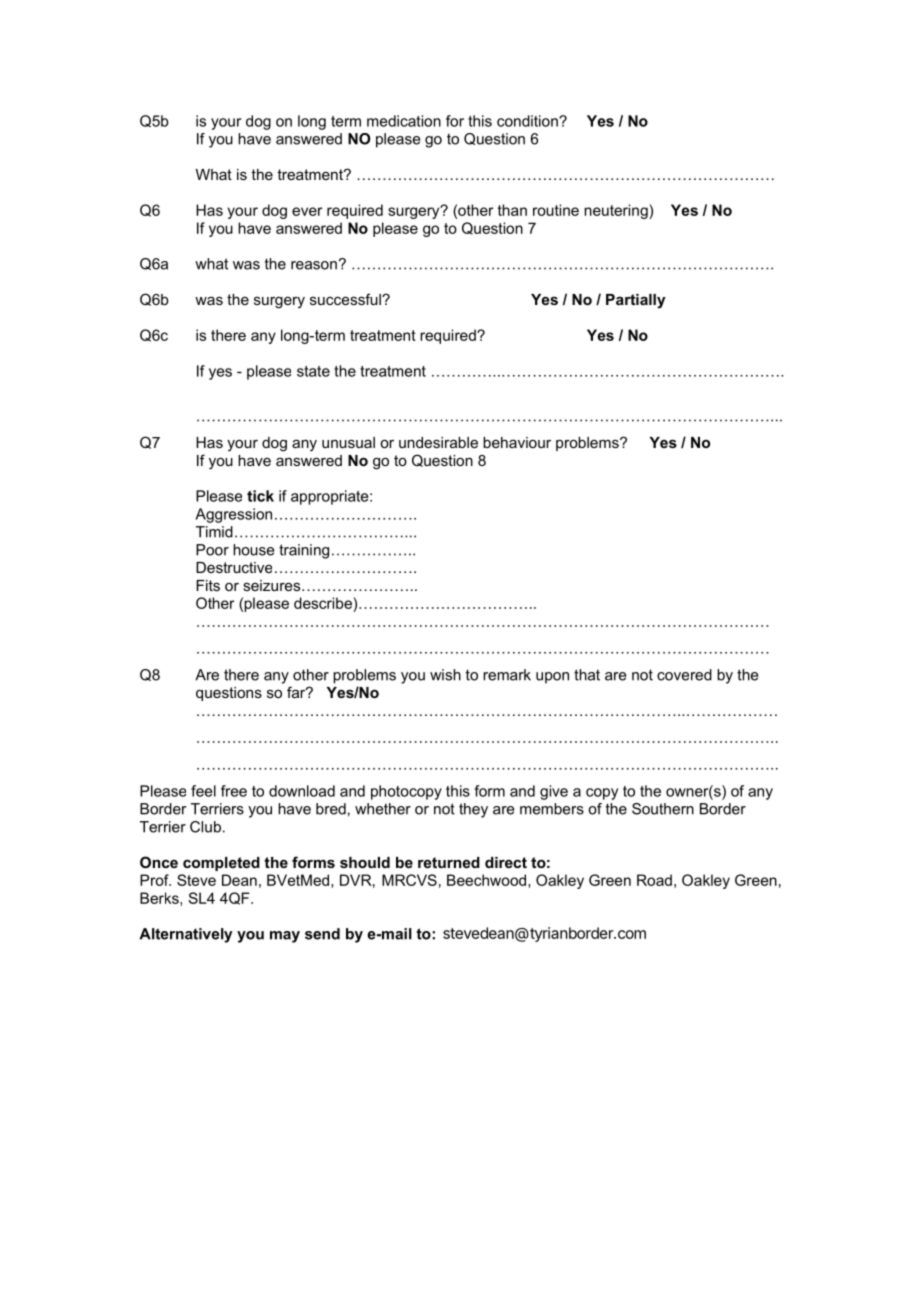 The width and height of the screenshot is (924, 1308). What do you see at coordinates (346, 299) in the screenshot?
I see `successful` at bounding box center [346, 299].
